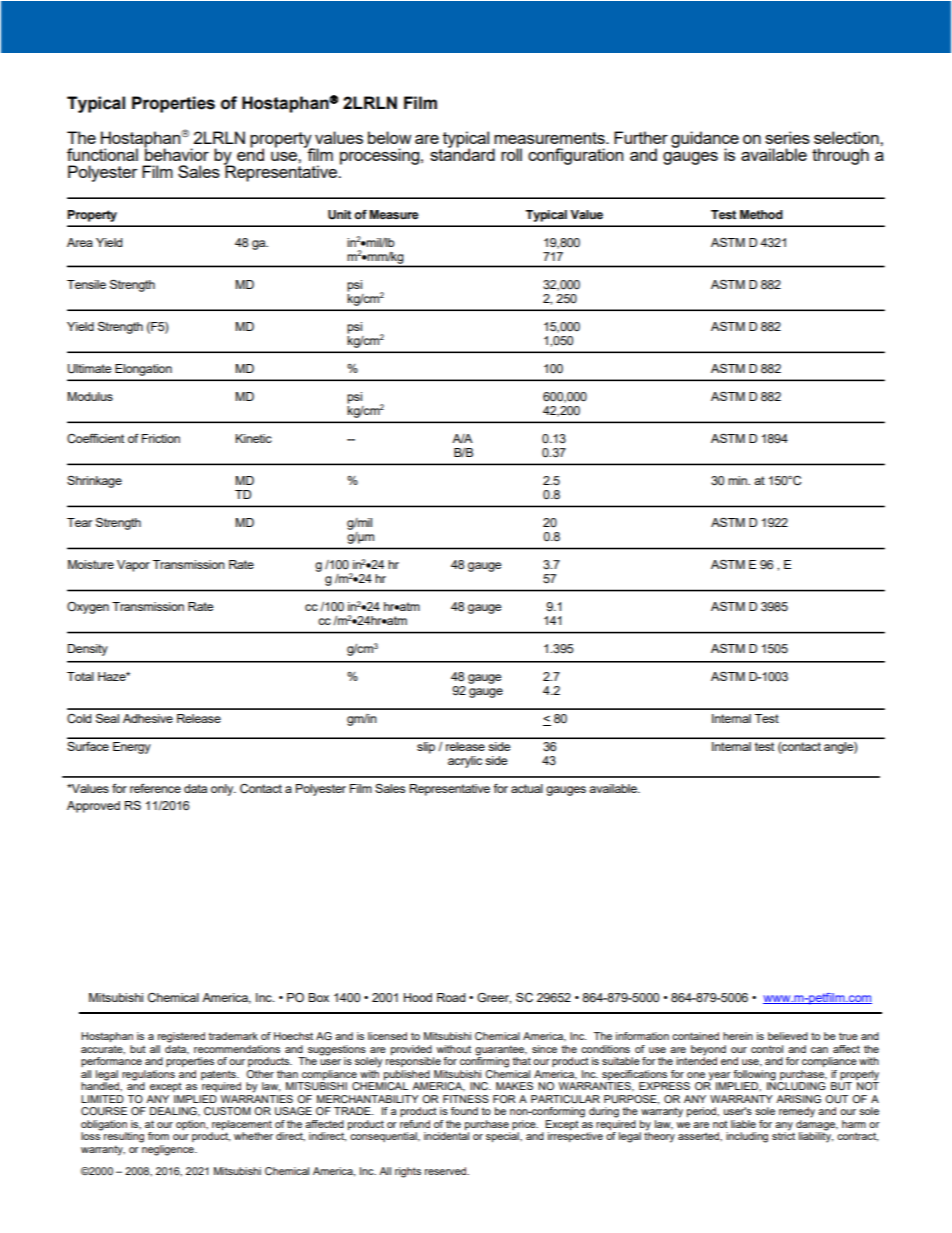 This document has height=1233, width=952. Describe the element at coordinates (446, 1136) in the document. I see `incidental` at that location.
